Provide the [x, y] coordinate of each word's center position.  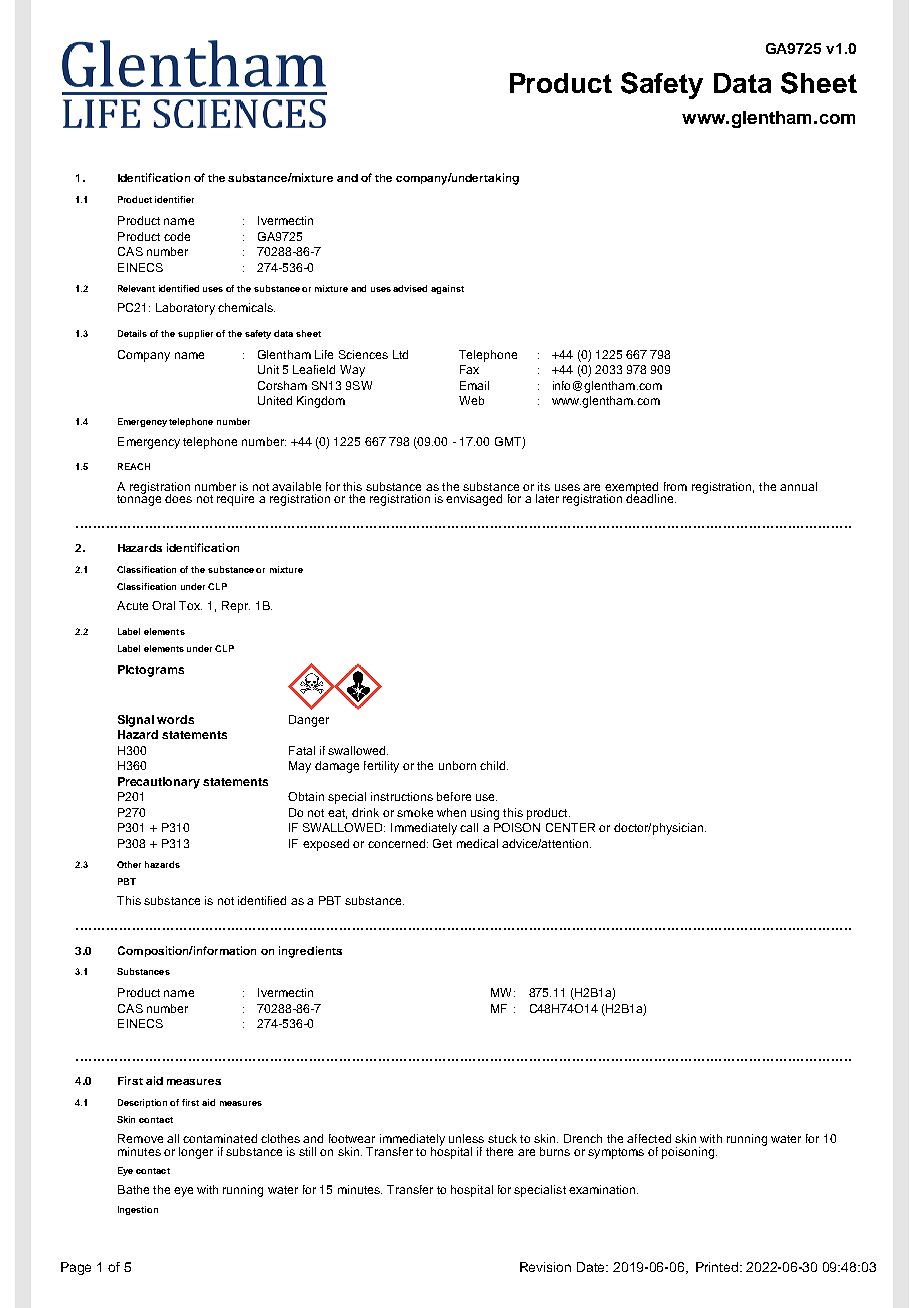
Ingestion [138, 1210]
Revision [545, 1267]
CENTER [570, 827]
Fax [469, 369]
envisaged [474, 500]
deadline [651, 497]
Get [442, 843]
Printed [718, 1267]
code [177, 236]
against [447, 289]
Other [129, 864]
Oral [163, 605]
